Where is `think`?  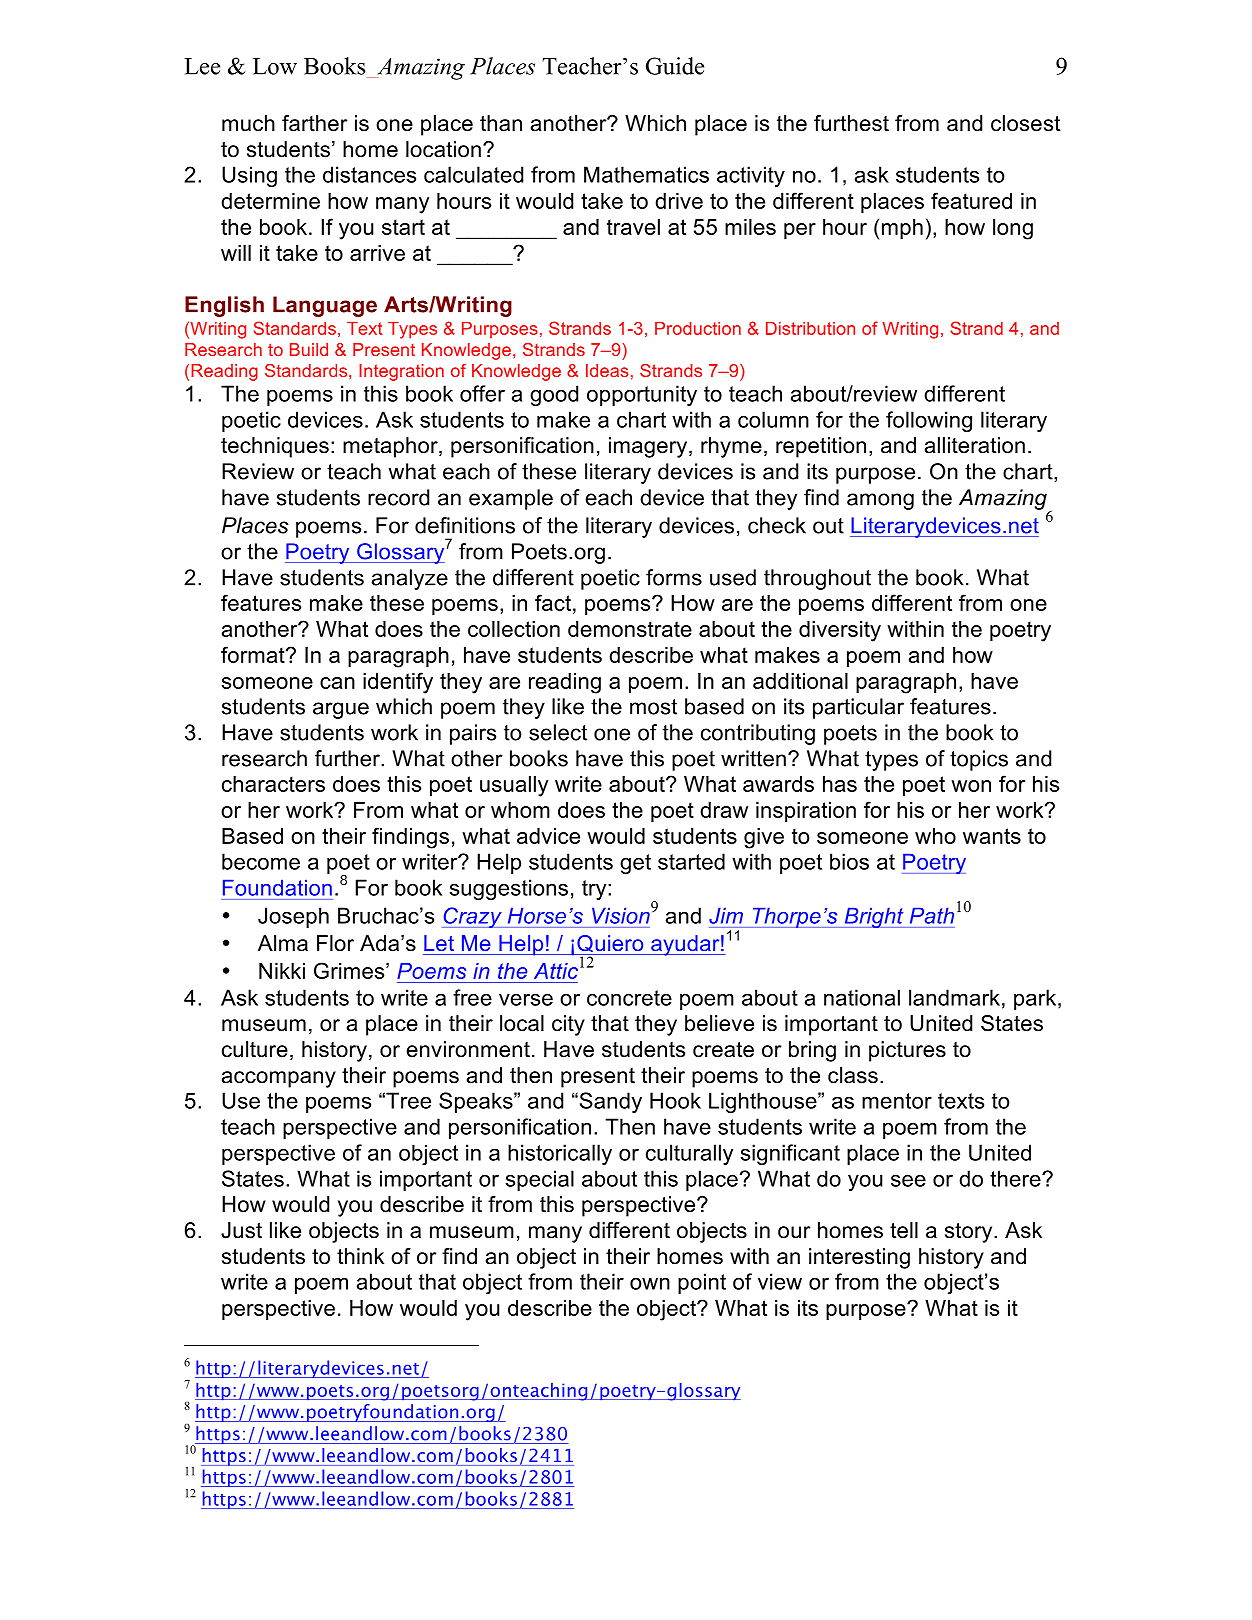 think is located at coordinates (360, 1256).
